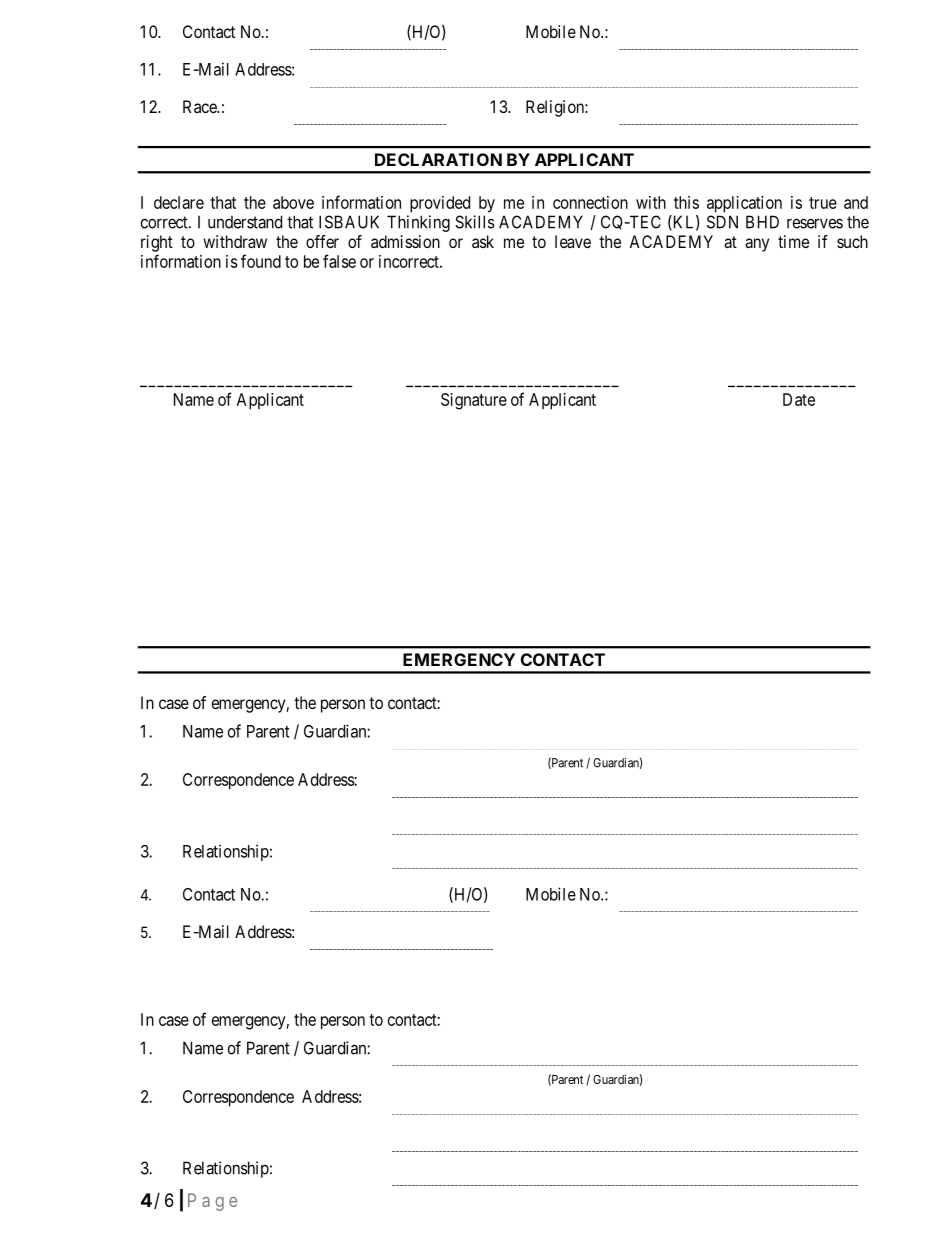 Image resolution: width=952 pixels, height=1233 pixels. Describe the element at coordinates (483, 241) in the screenshot. I see `ask` at that location.
